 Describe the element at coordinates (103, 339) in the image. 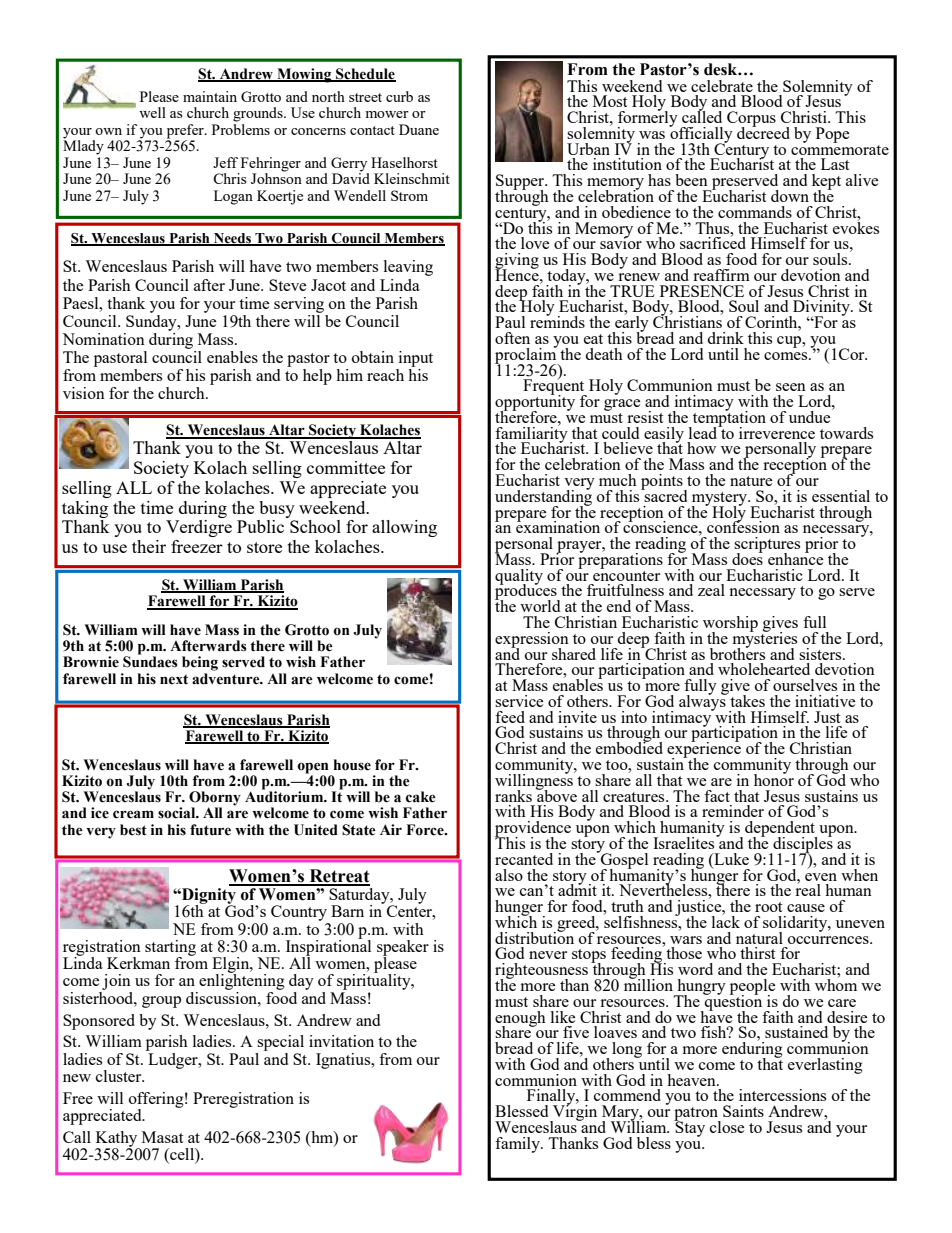

I see `Nomination` at that location.
